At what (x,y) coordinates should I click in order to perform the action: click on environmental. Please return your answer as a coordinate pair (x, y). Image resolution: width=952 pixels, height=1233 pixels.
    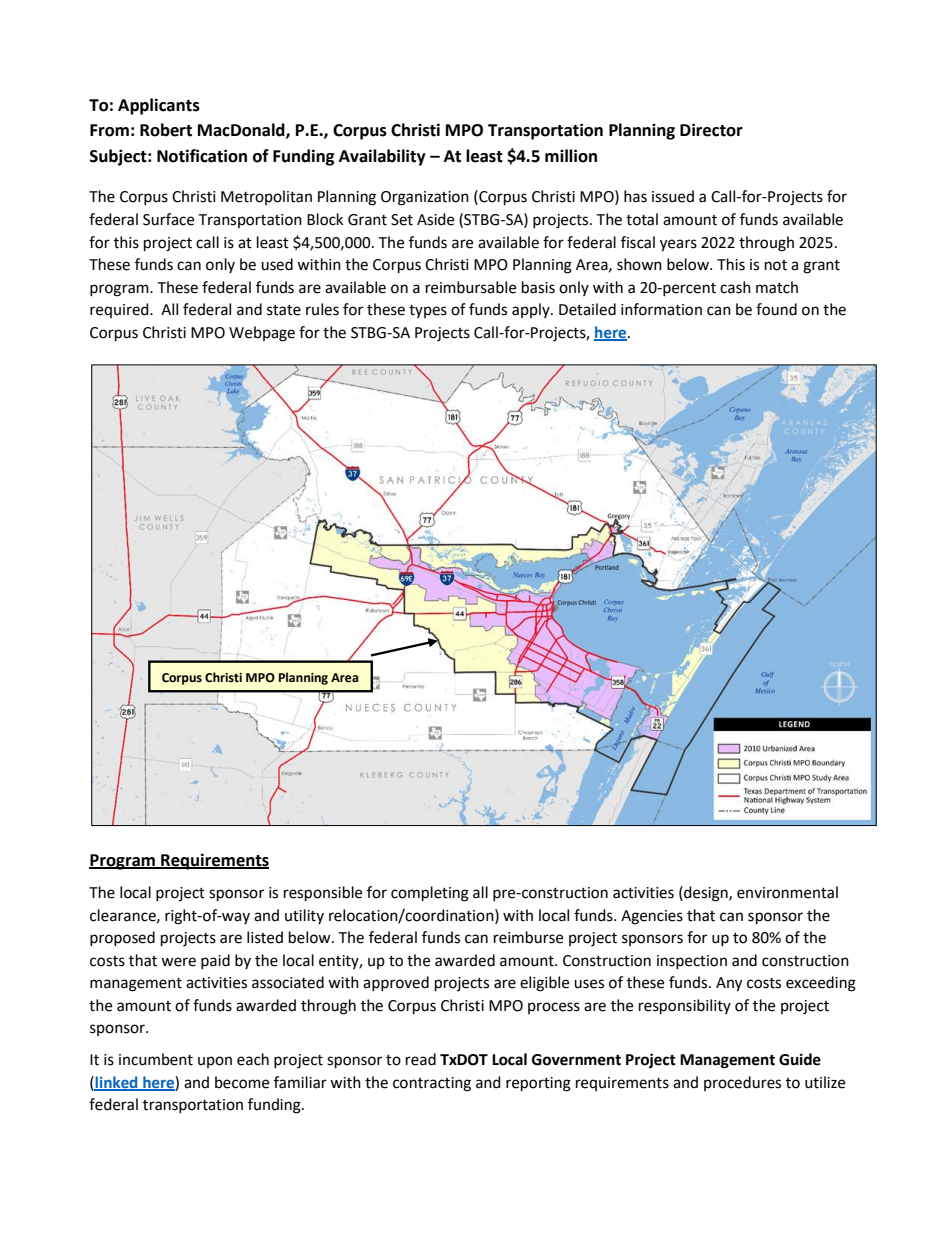
    Looking at the image, I should click on (787, 892).
